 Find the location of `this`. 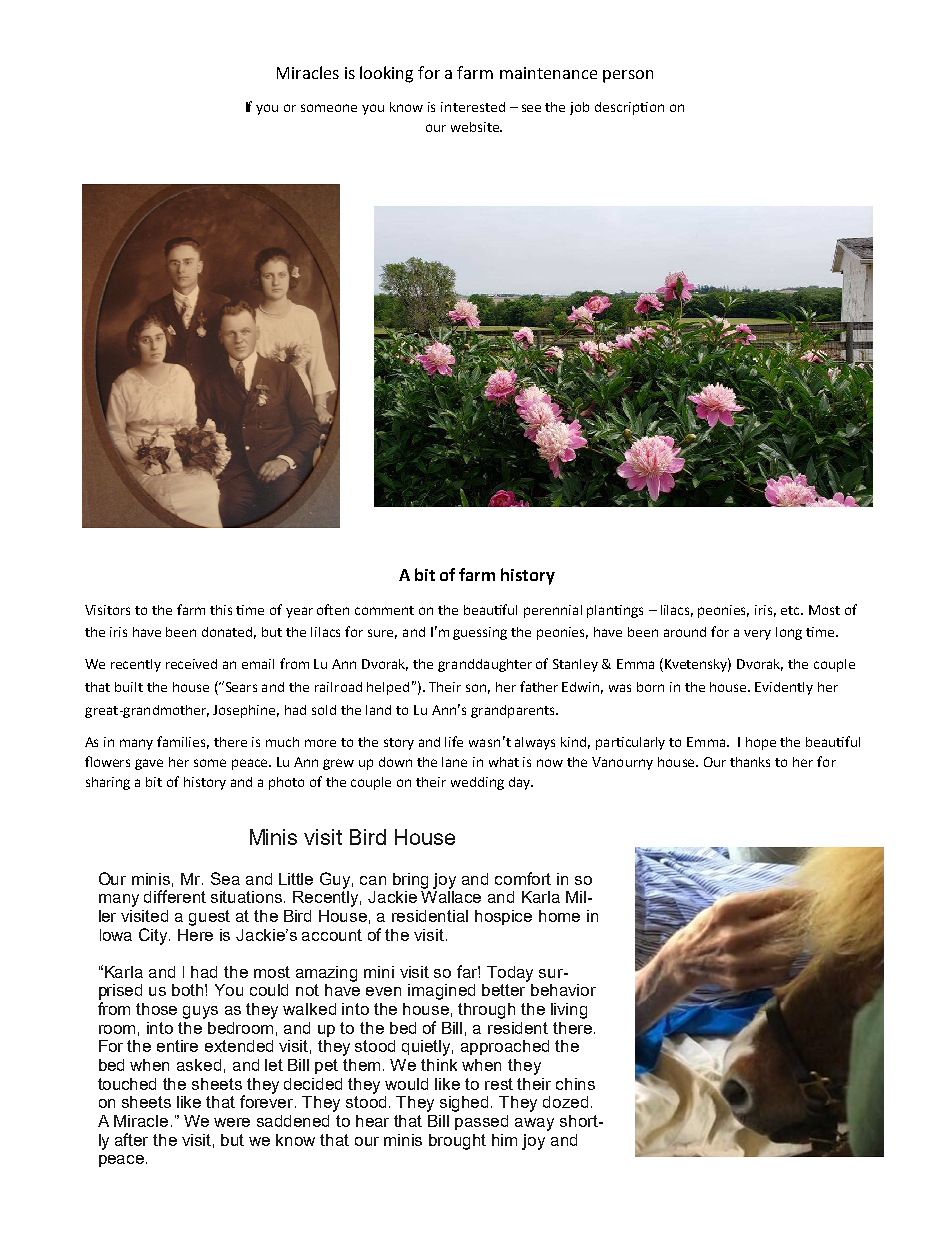

this is located at coordinates (221, 610).
